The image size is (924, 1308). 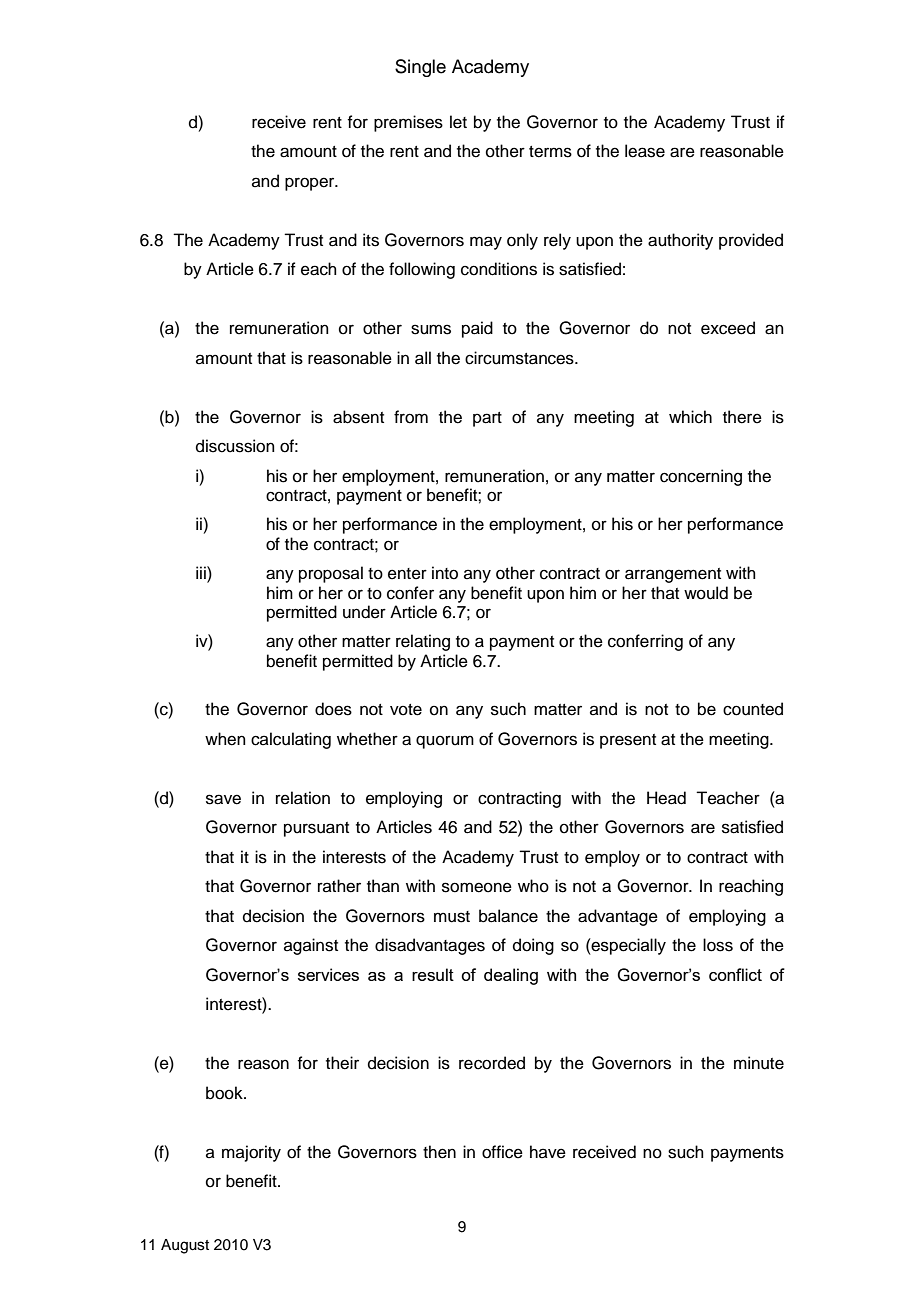 I want to click on majority, so click(x=251, y=1153).
